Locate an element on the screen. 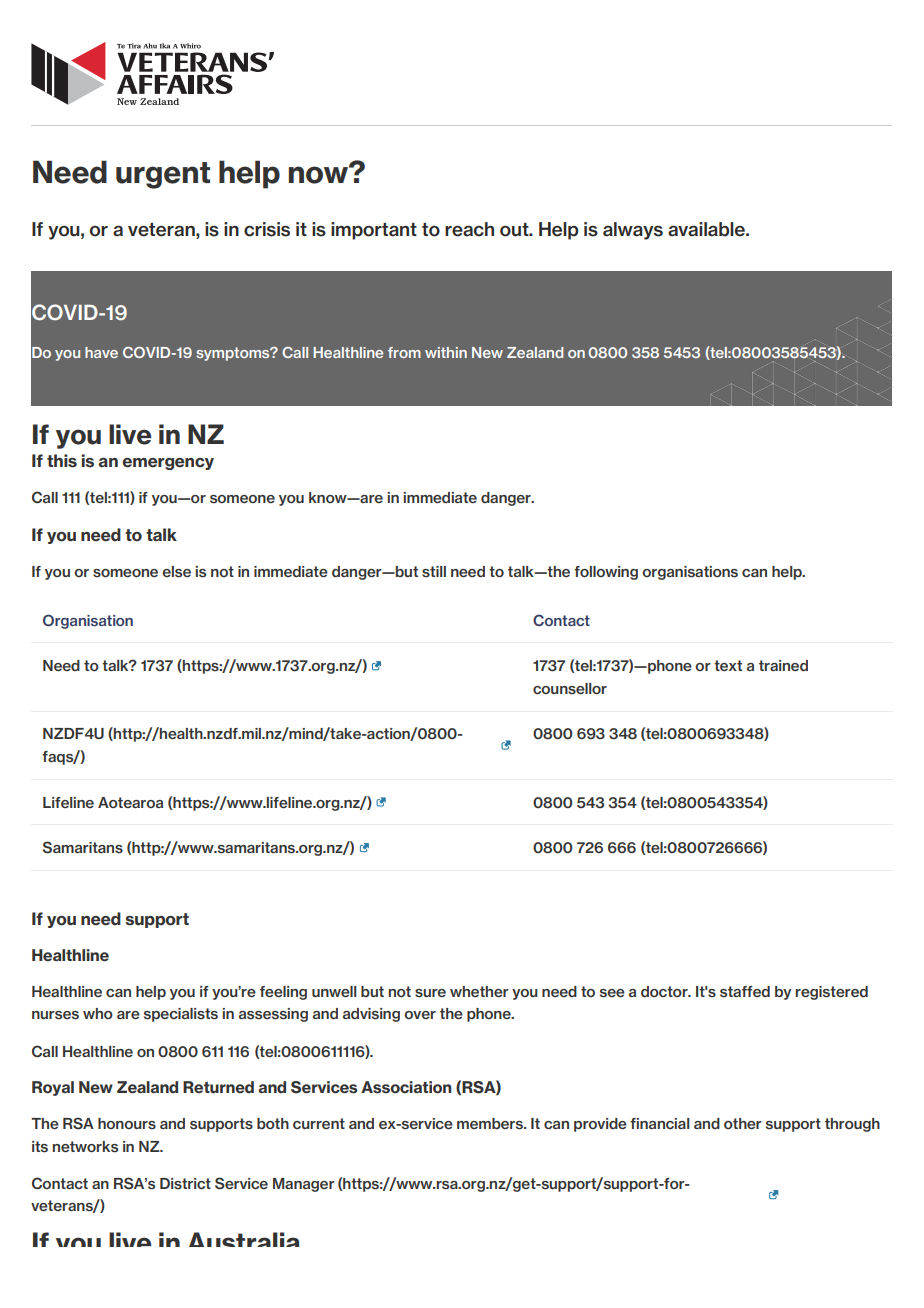 This screenshot has width=924, height=1308. who is located at coordinates (98, 1013).
